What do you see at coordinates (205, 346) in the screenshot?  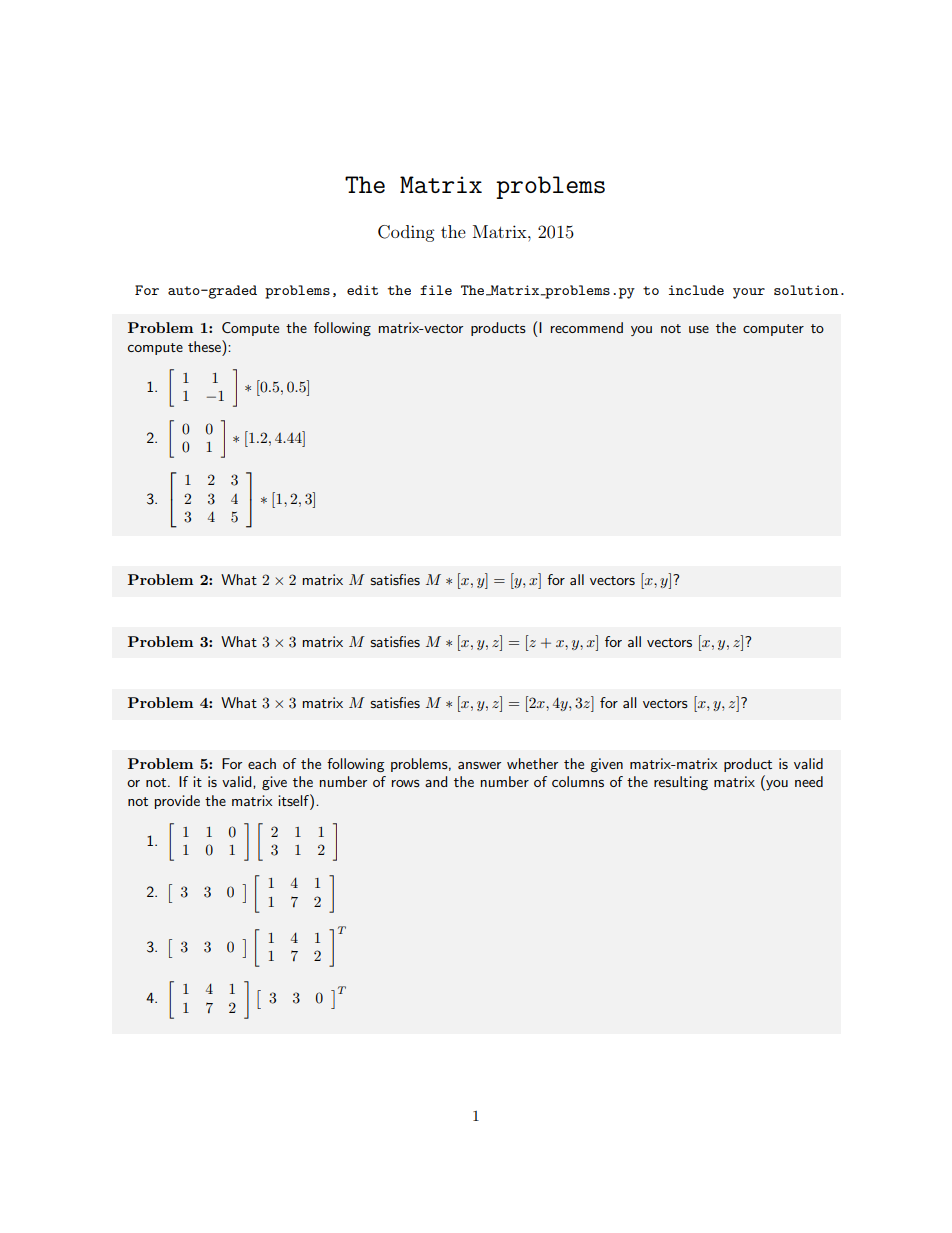 I see `these` at bounding box center [205, 346].
